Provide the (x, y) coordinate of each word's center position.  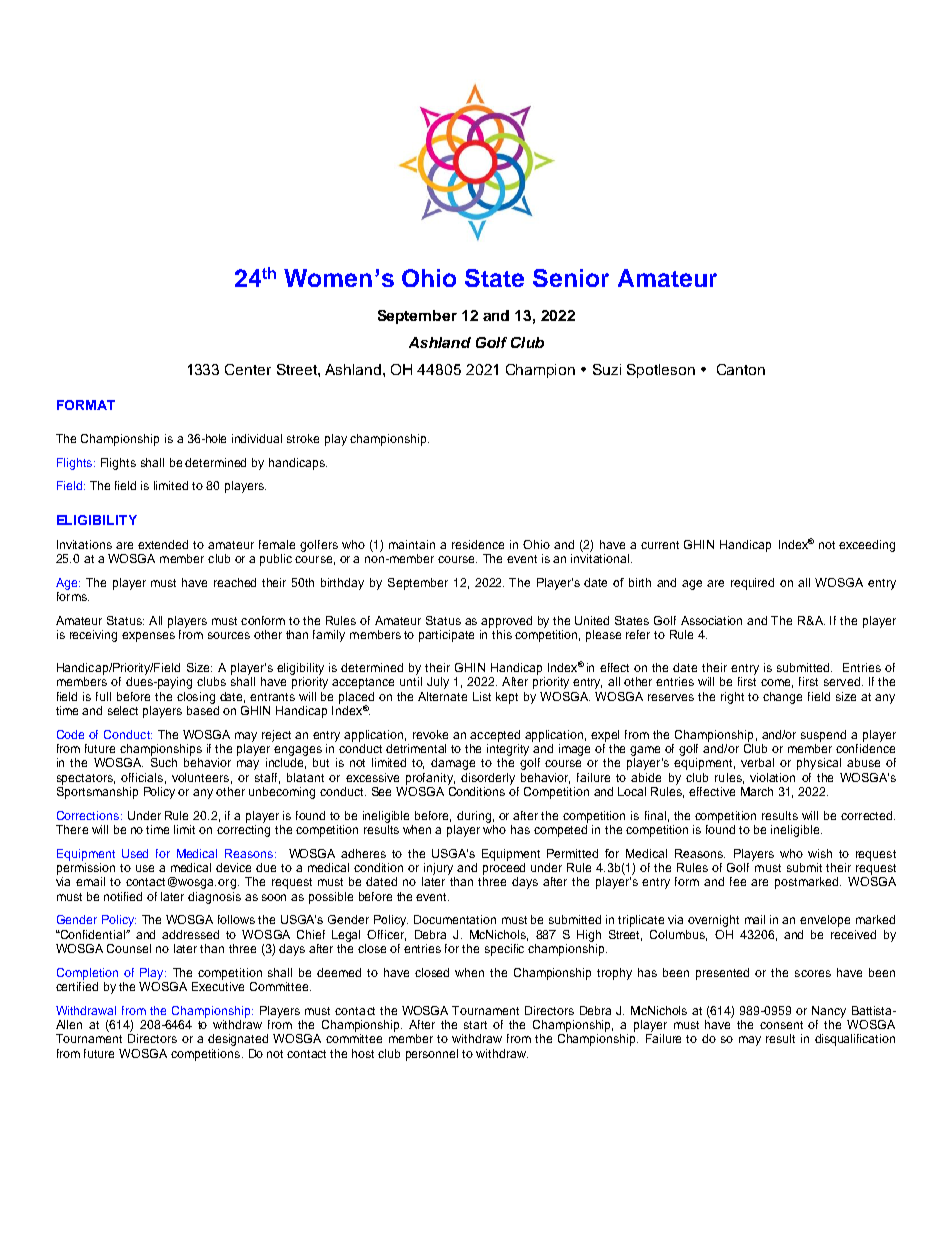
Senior (571, 278)
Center (248, 369)
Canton (741, 369)
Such (164, 762)
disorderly (488, 779)
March (757, 791)
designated (238, 1040)
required (752, 584)
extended (163, 544)
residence (478, 544)
